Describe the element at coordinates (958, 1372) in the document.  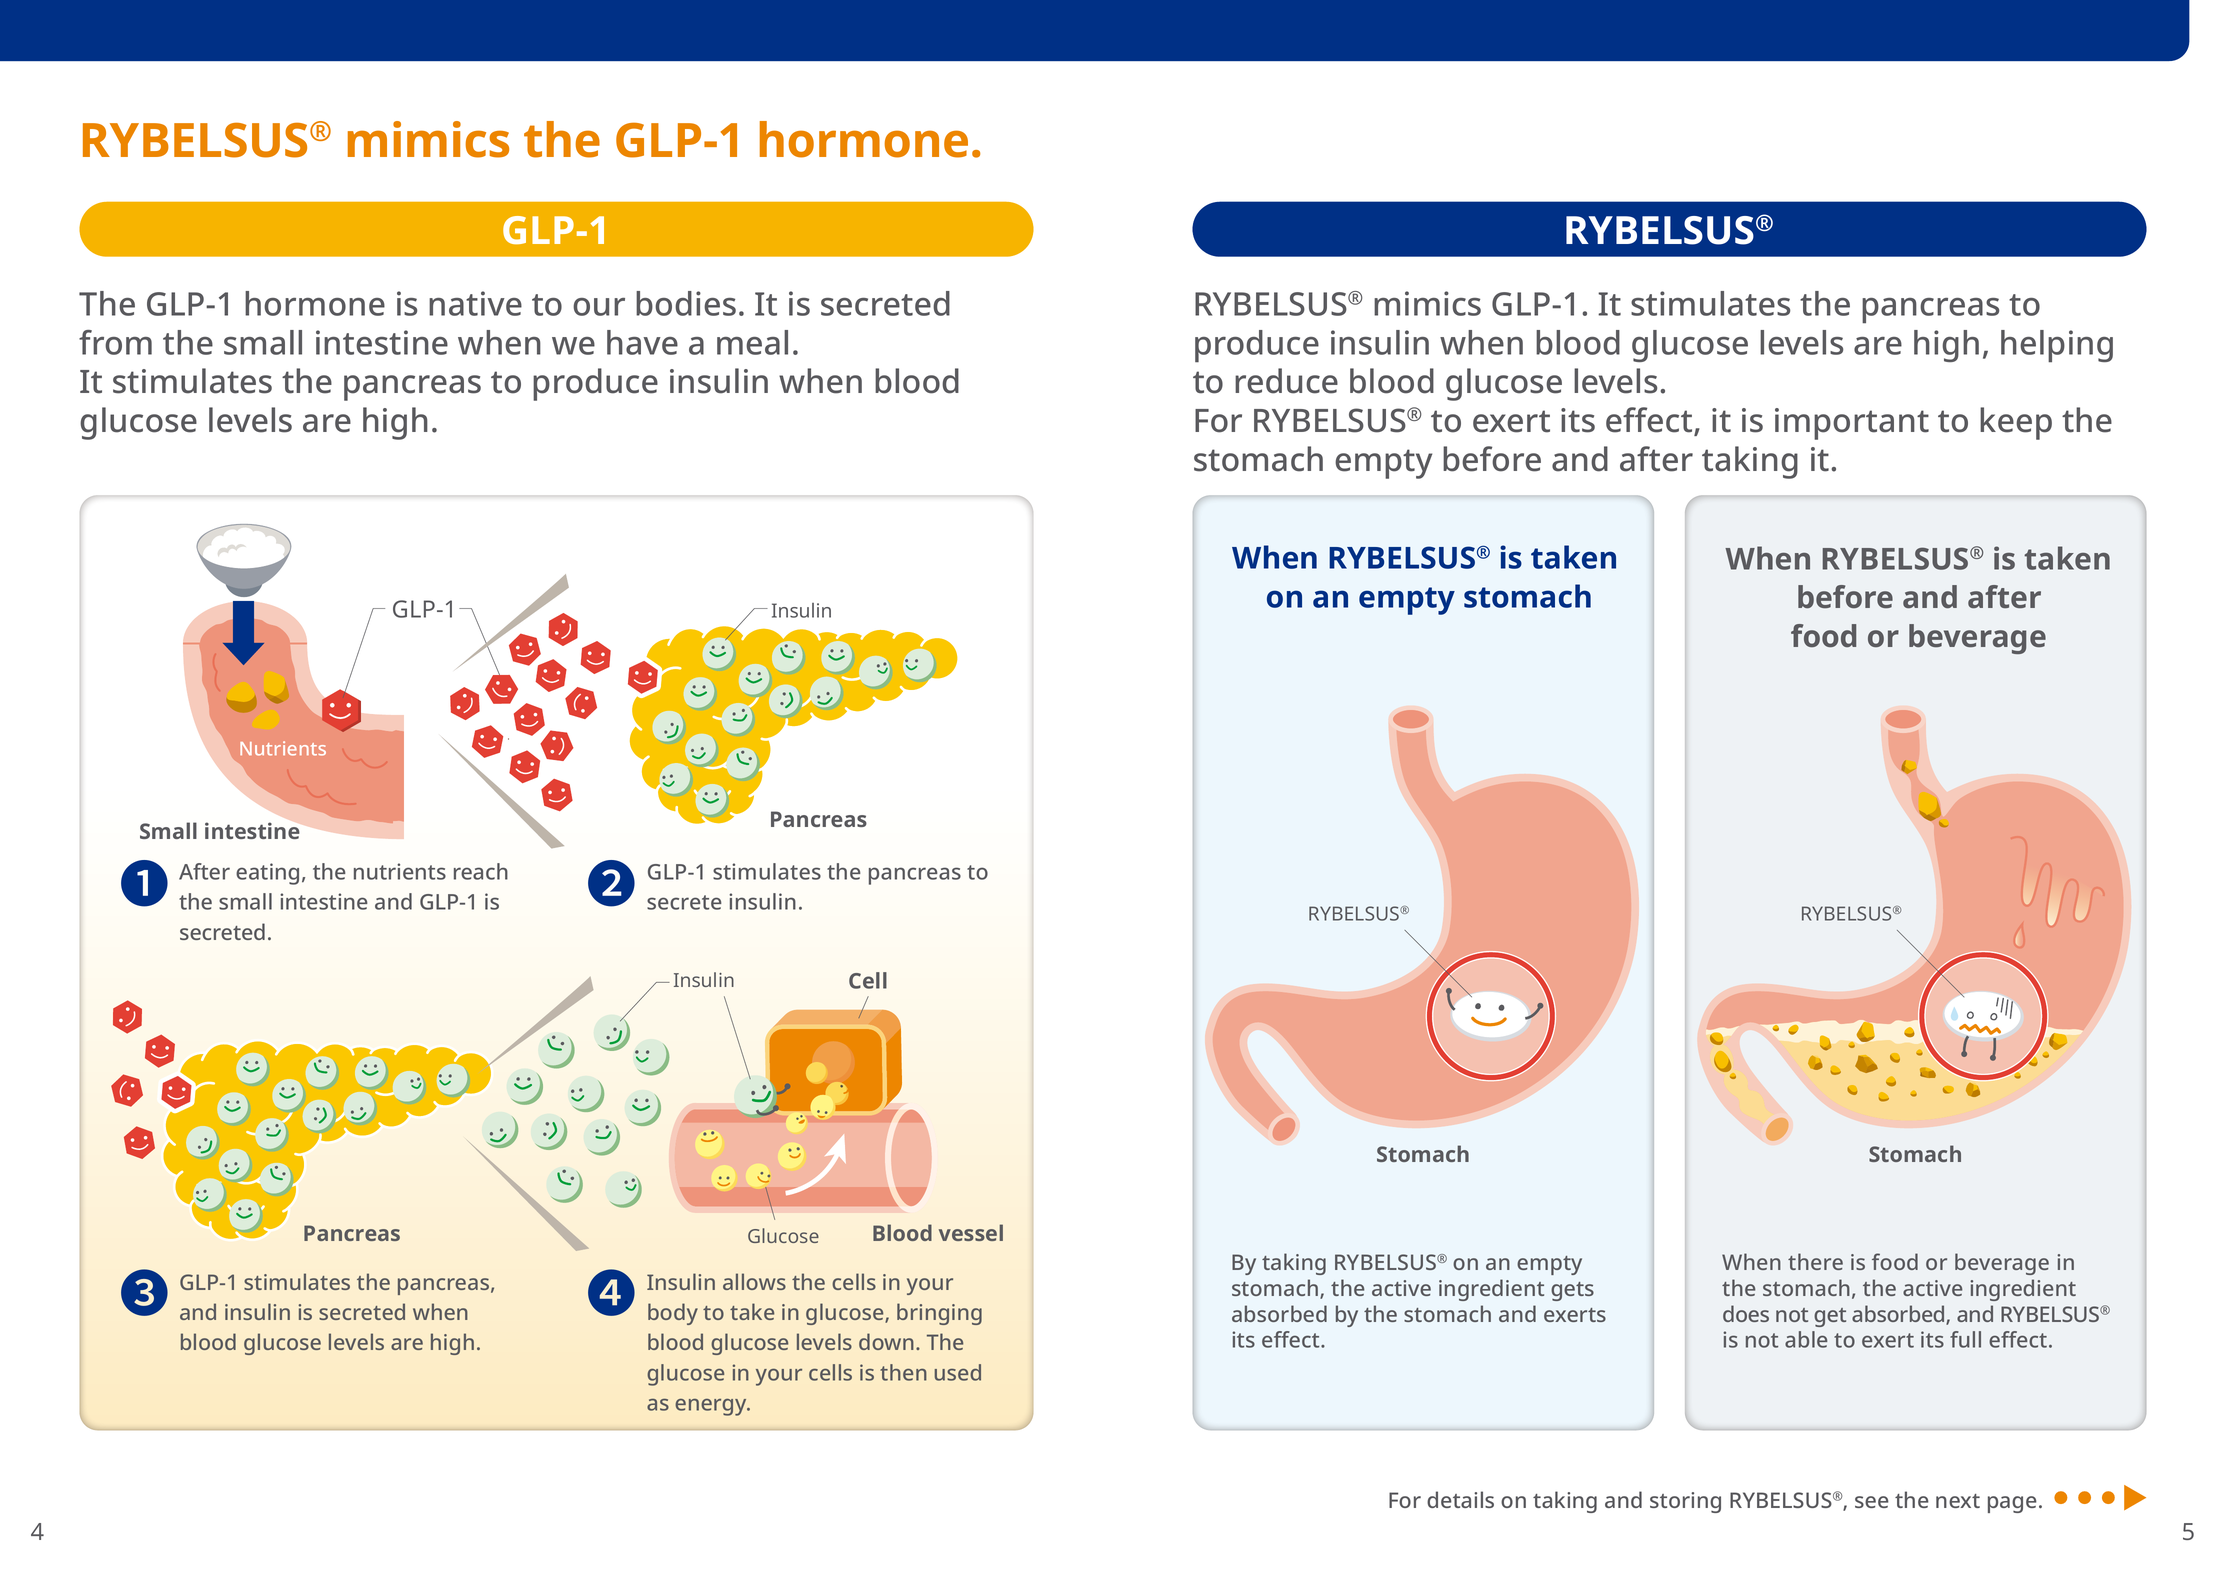
I see `used` at that location.
